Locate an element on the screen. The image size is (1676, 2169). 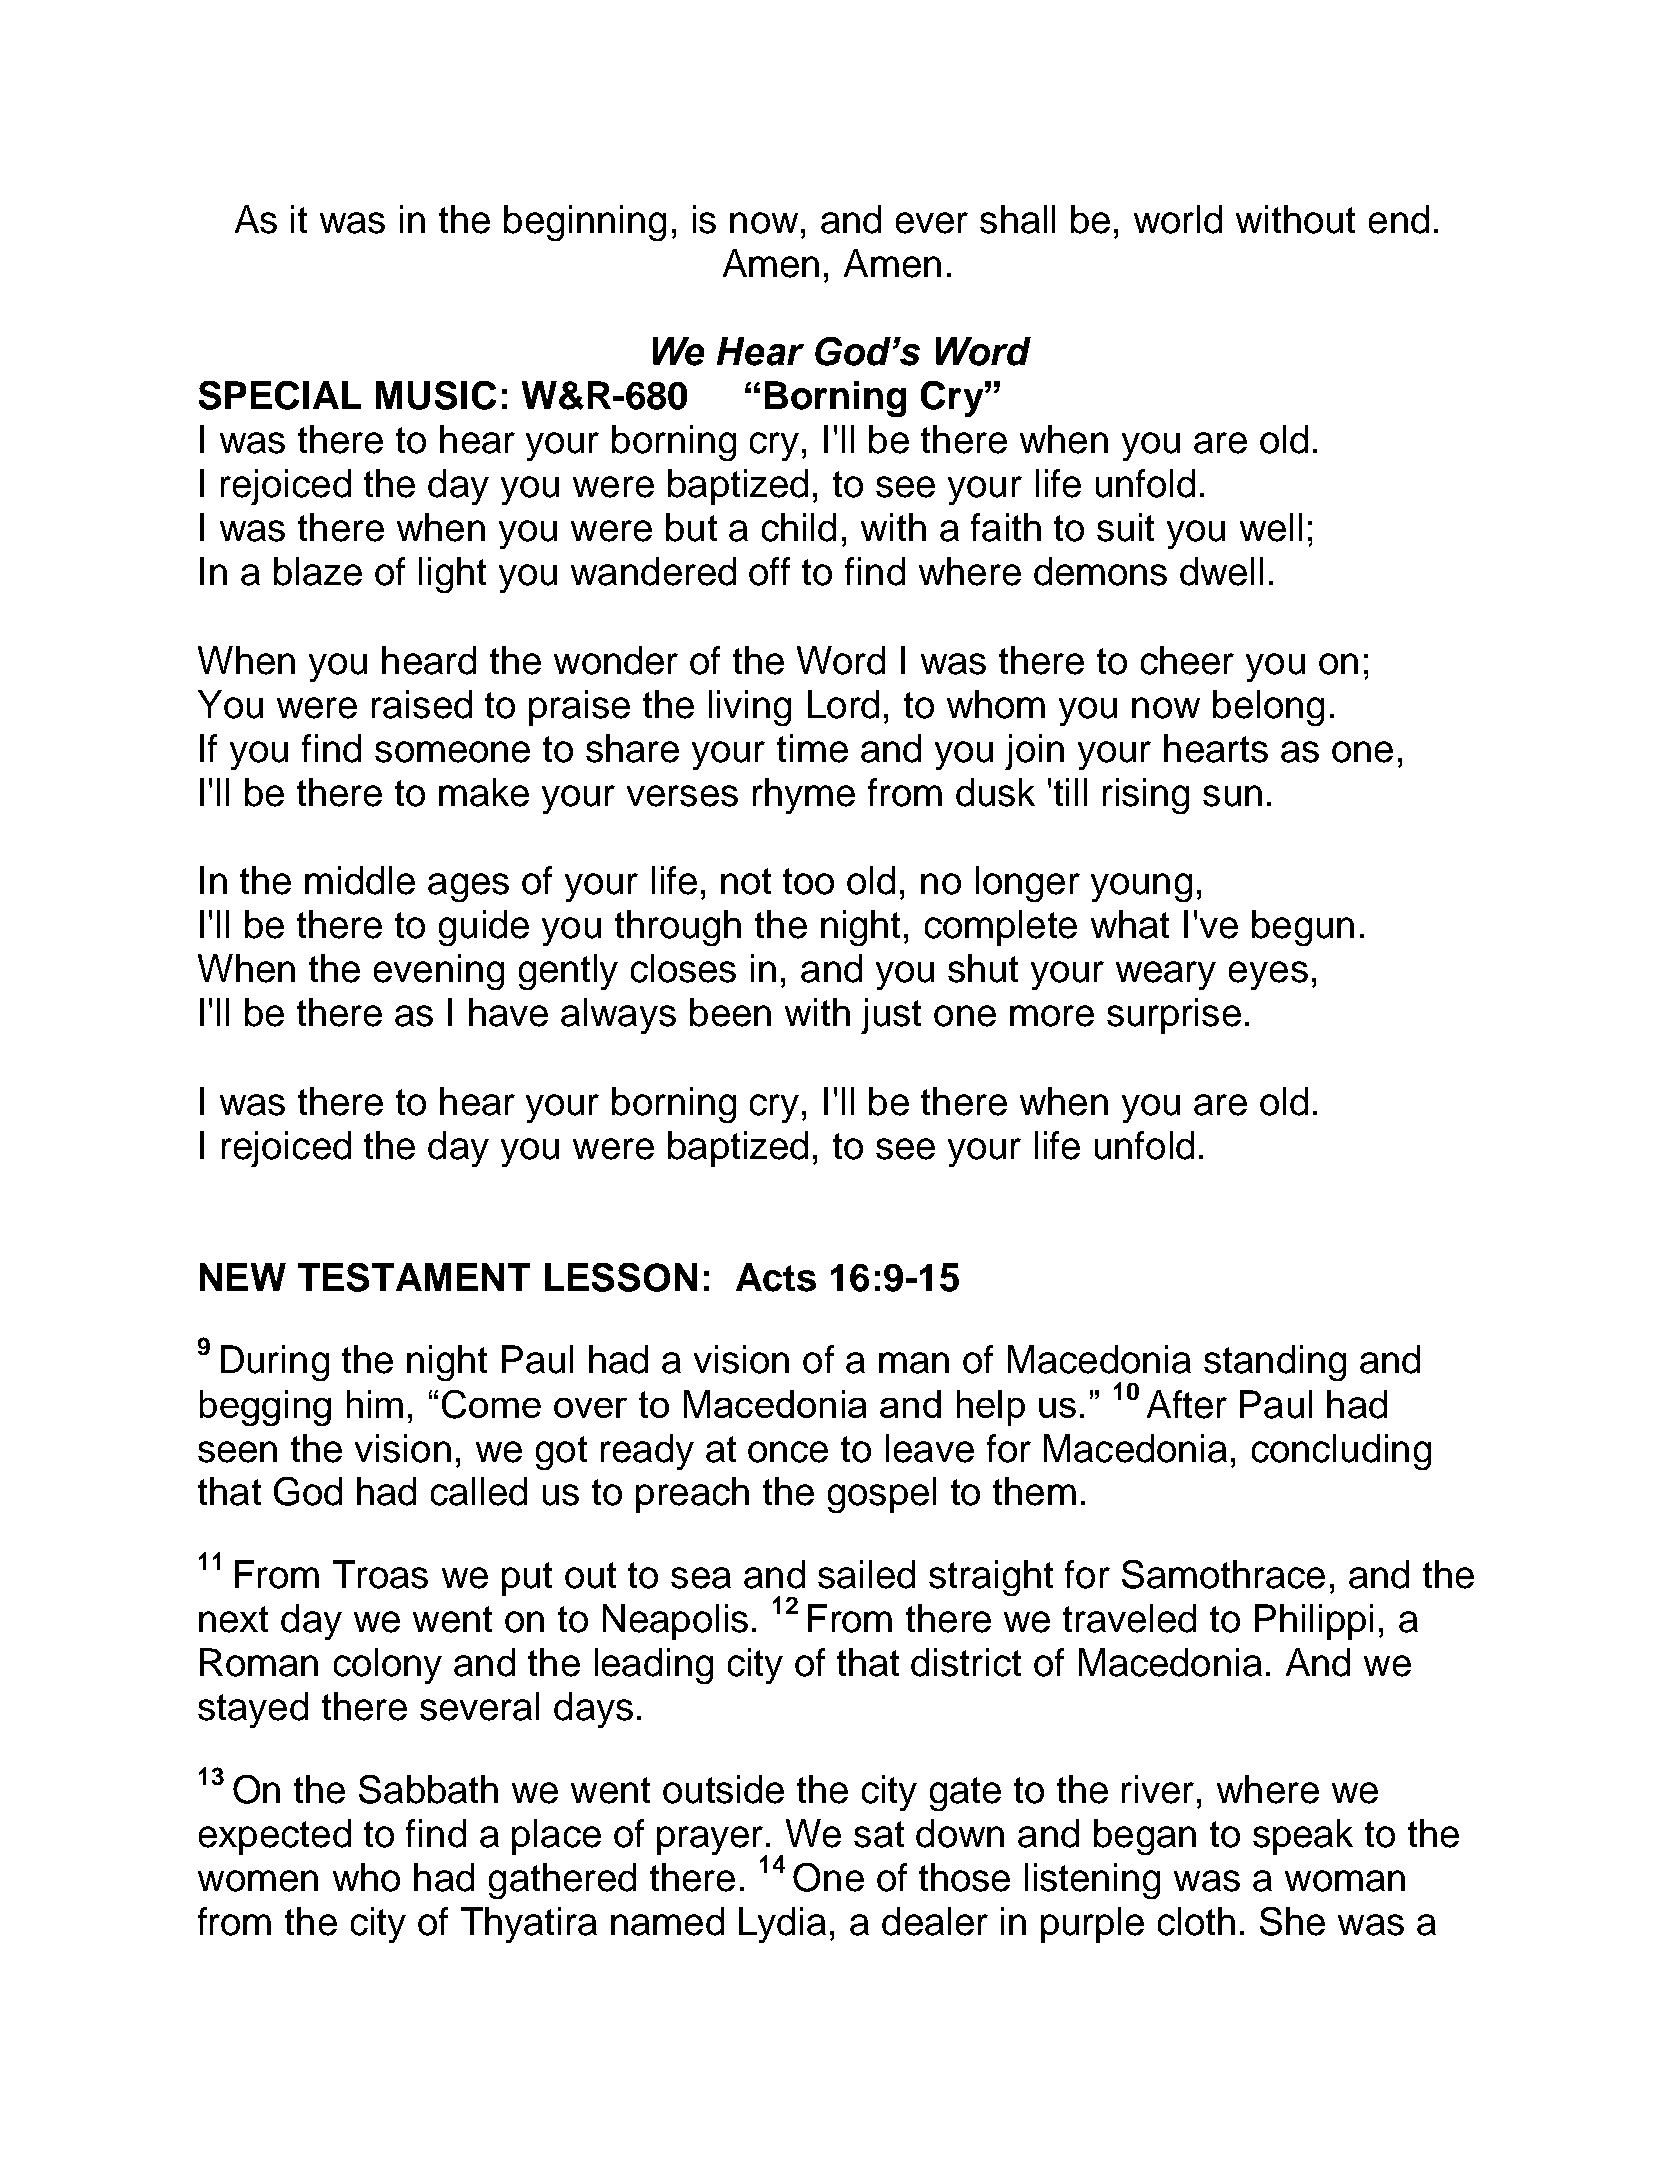
belong is located at coordinates (1268, 708).
